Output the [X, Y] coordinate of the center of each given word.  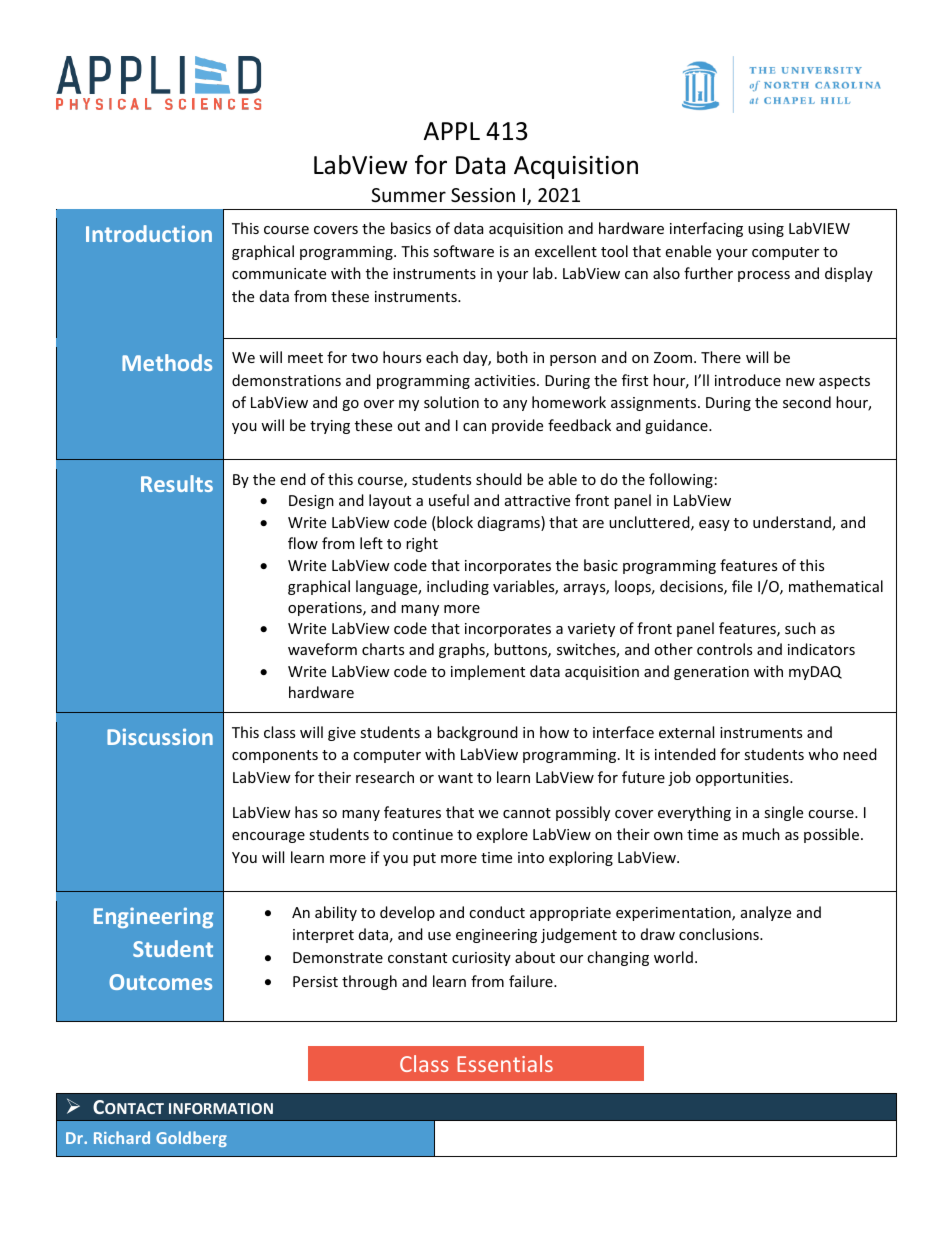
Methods [167, 362]
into [531, 857]
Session [483, 195]
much [761, 834]
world [673, 957]
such [800, 628]
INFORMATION [221, 1108]
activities [506, 380]
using [766, 230]
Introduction [149, 233]
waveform [322, 649]
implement [488, 672]
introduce [748, 380]
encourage [268, 837]
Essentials [505, 1063]
